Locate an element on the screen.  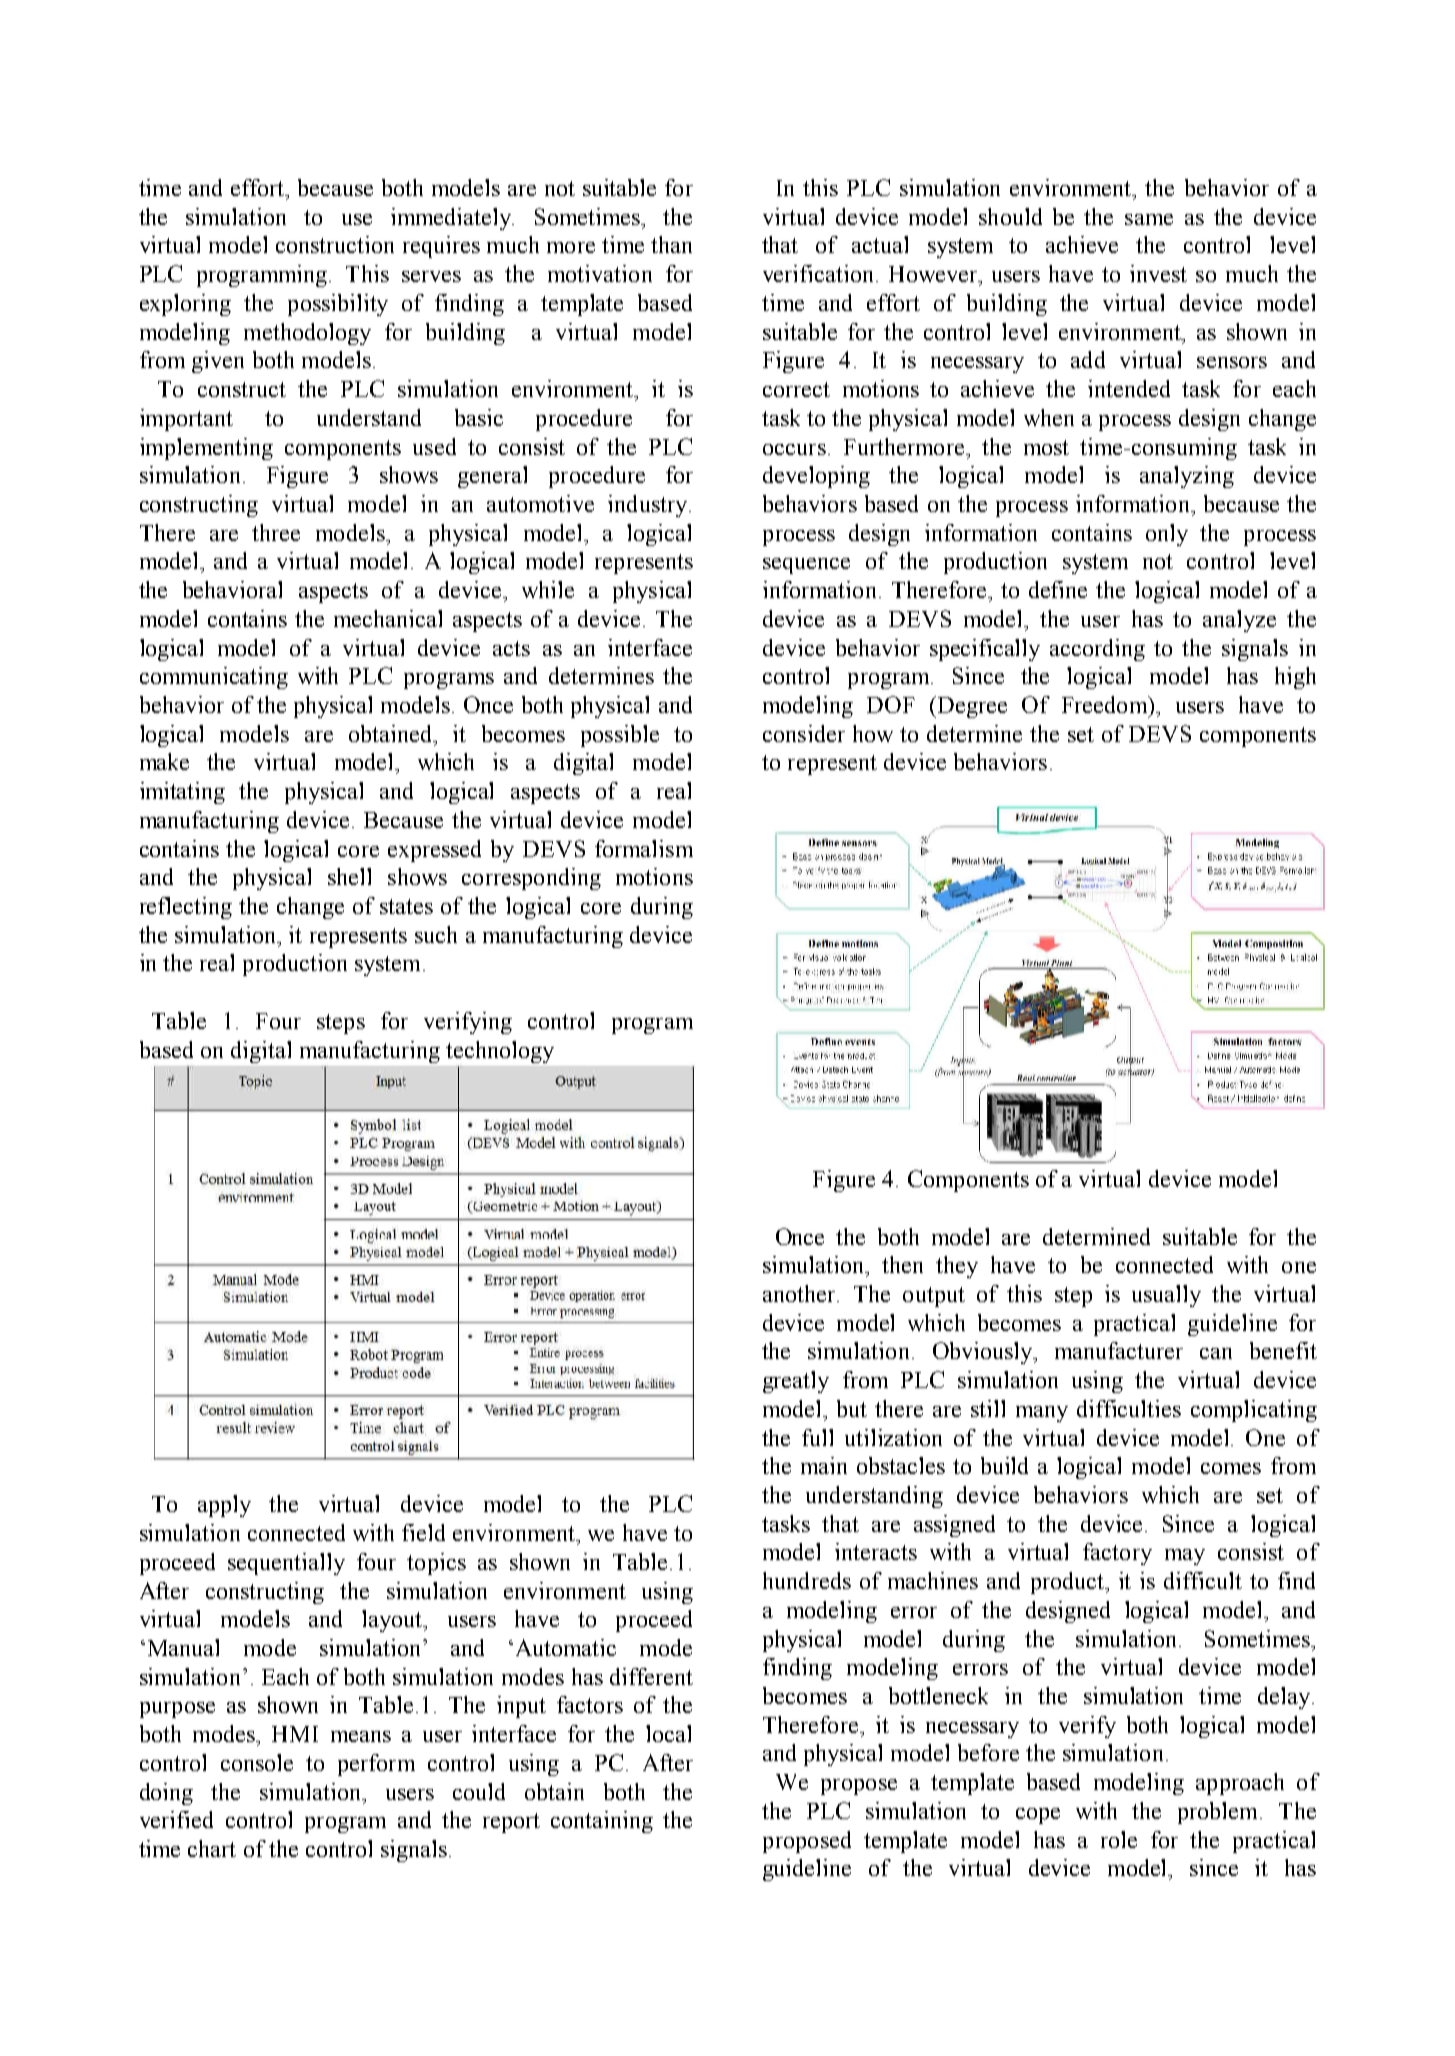
than is located at coordinates (671, 244).
